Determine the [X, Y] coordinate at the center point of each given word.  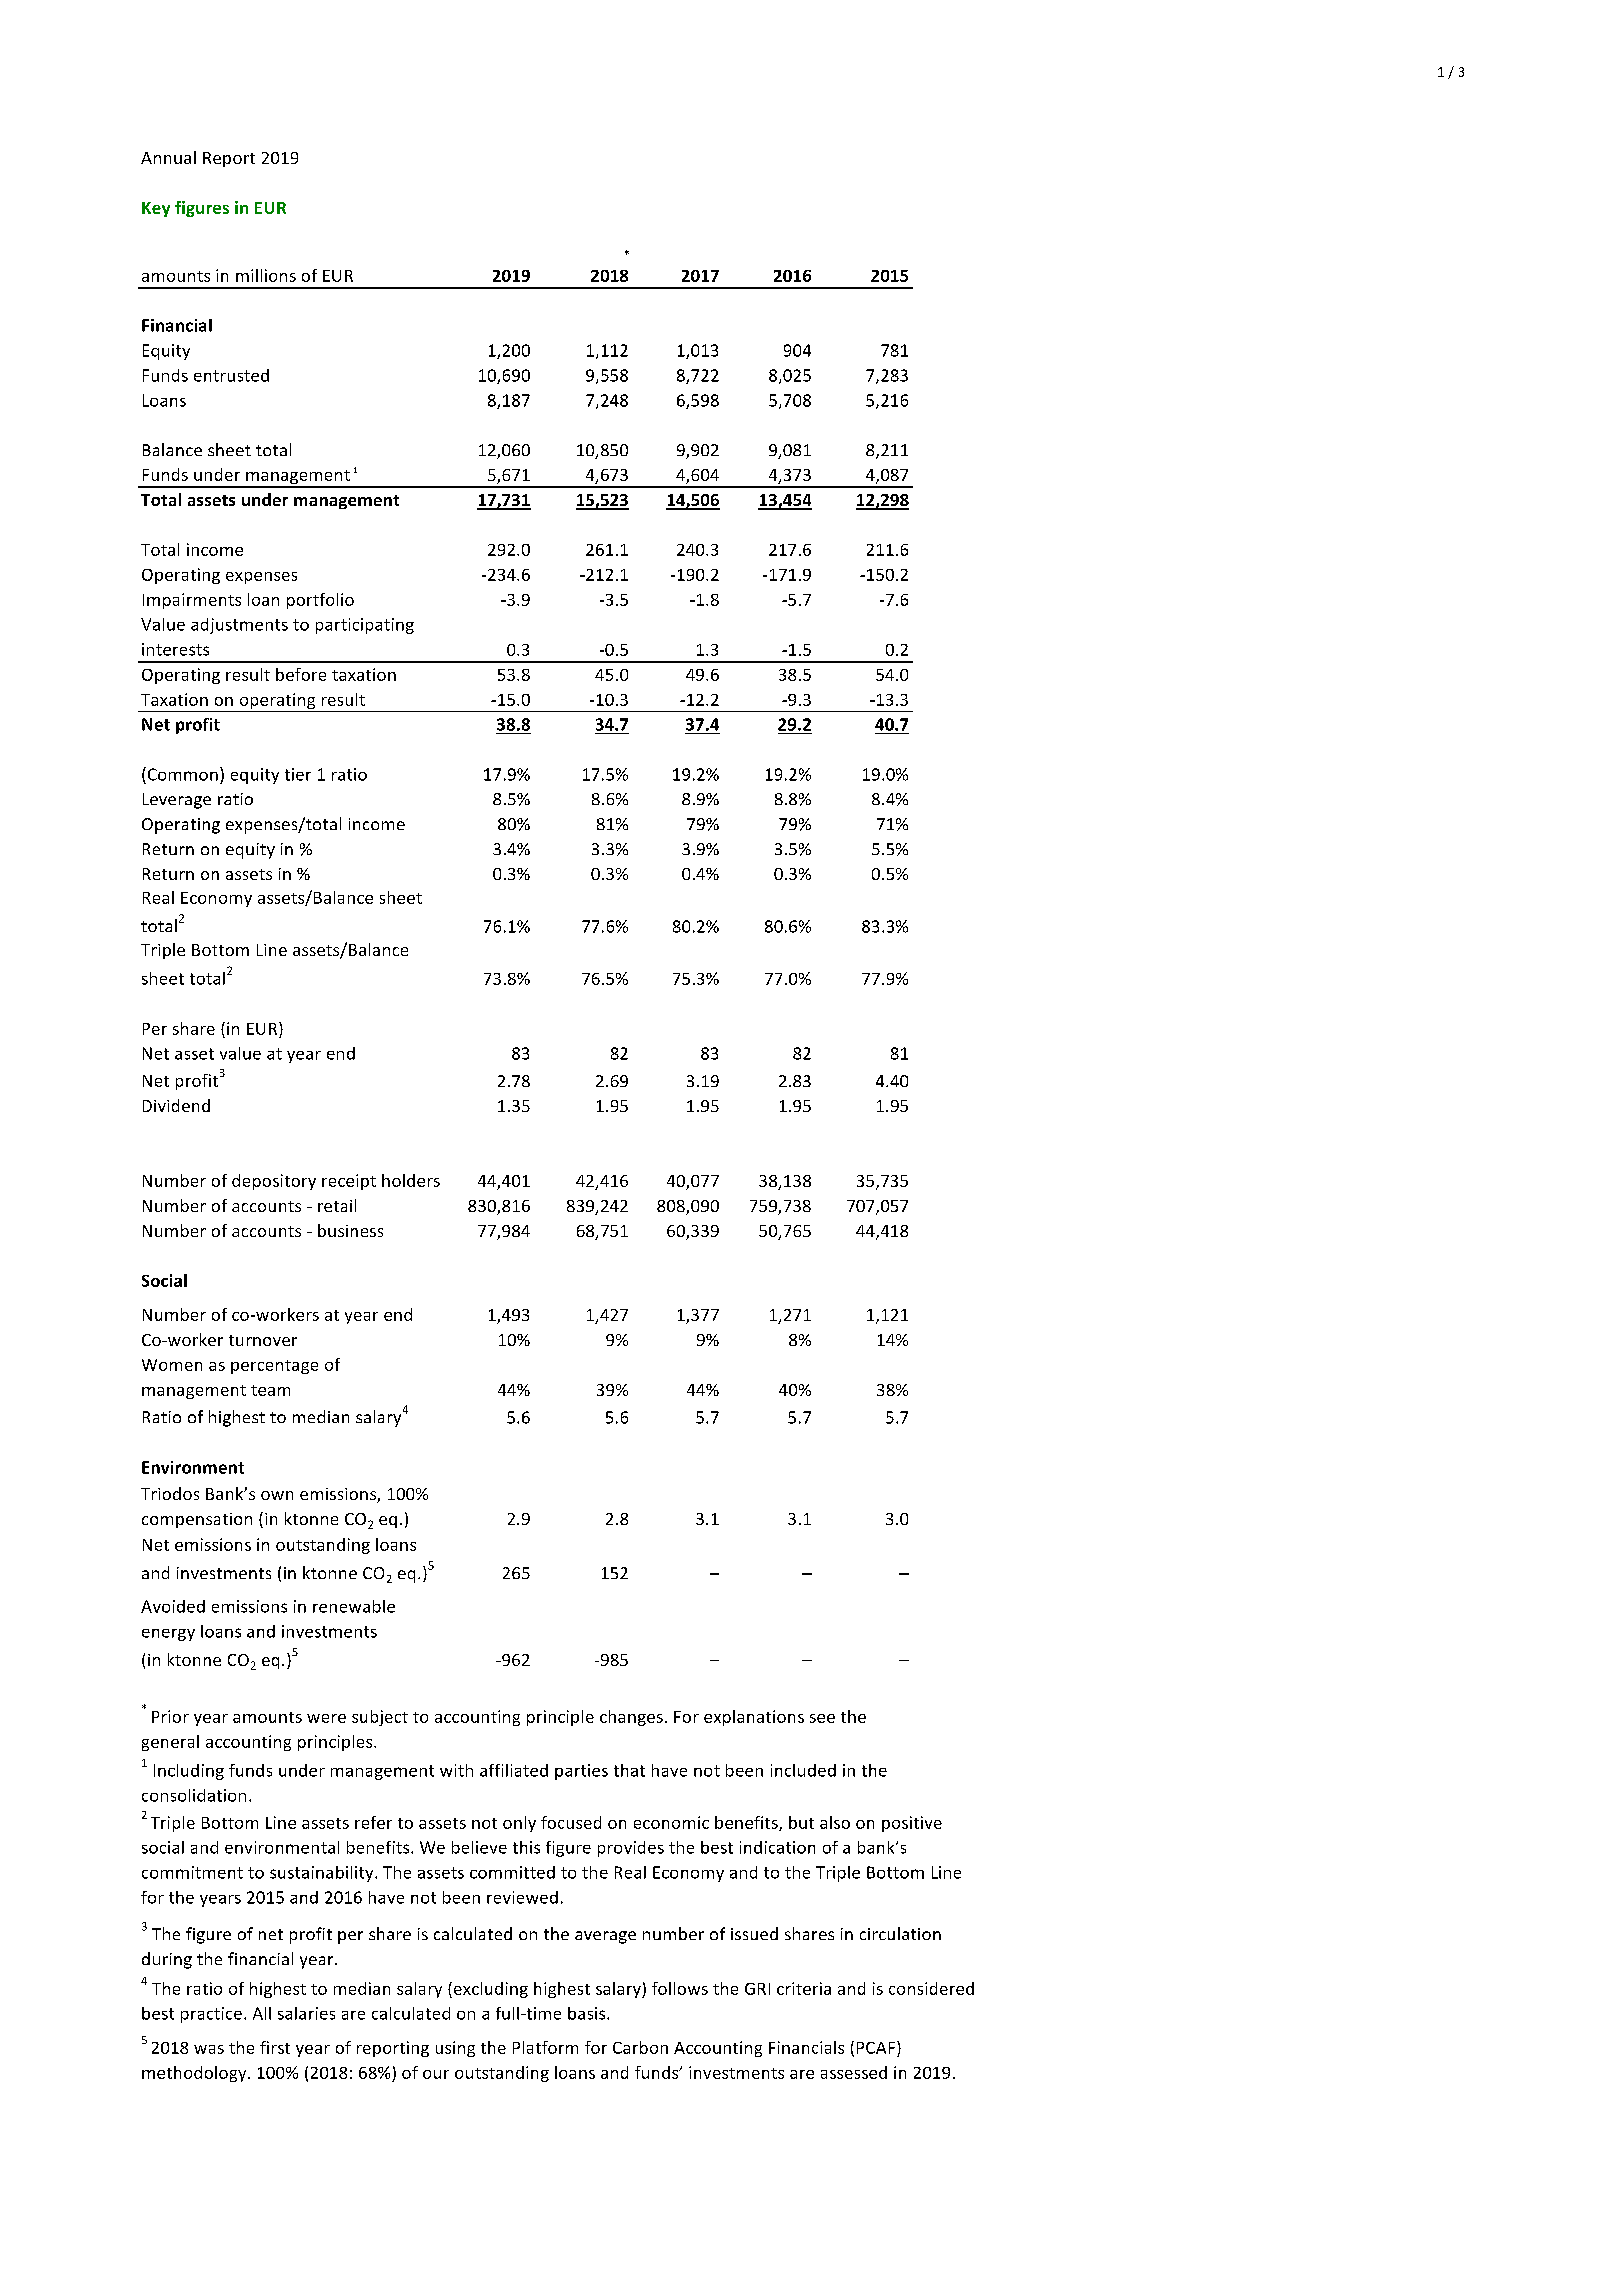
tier [298, 774]
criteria [804, 1988]
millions [266, 275]
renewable [354, 1606]
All [262, 2013]
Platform [545, 2047]
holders [411, 1180]
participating [365, 626]
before [301, 674]
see [822, 1718]
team [270, 1390]
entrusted [231, 375]
